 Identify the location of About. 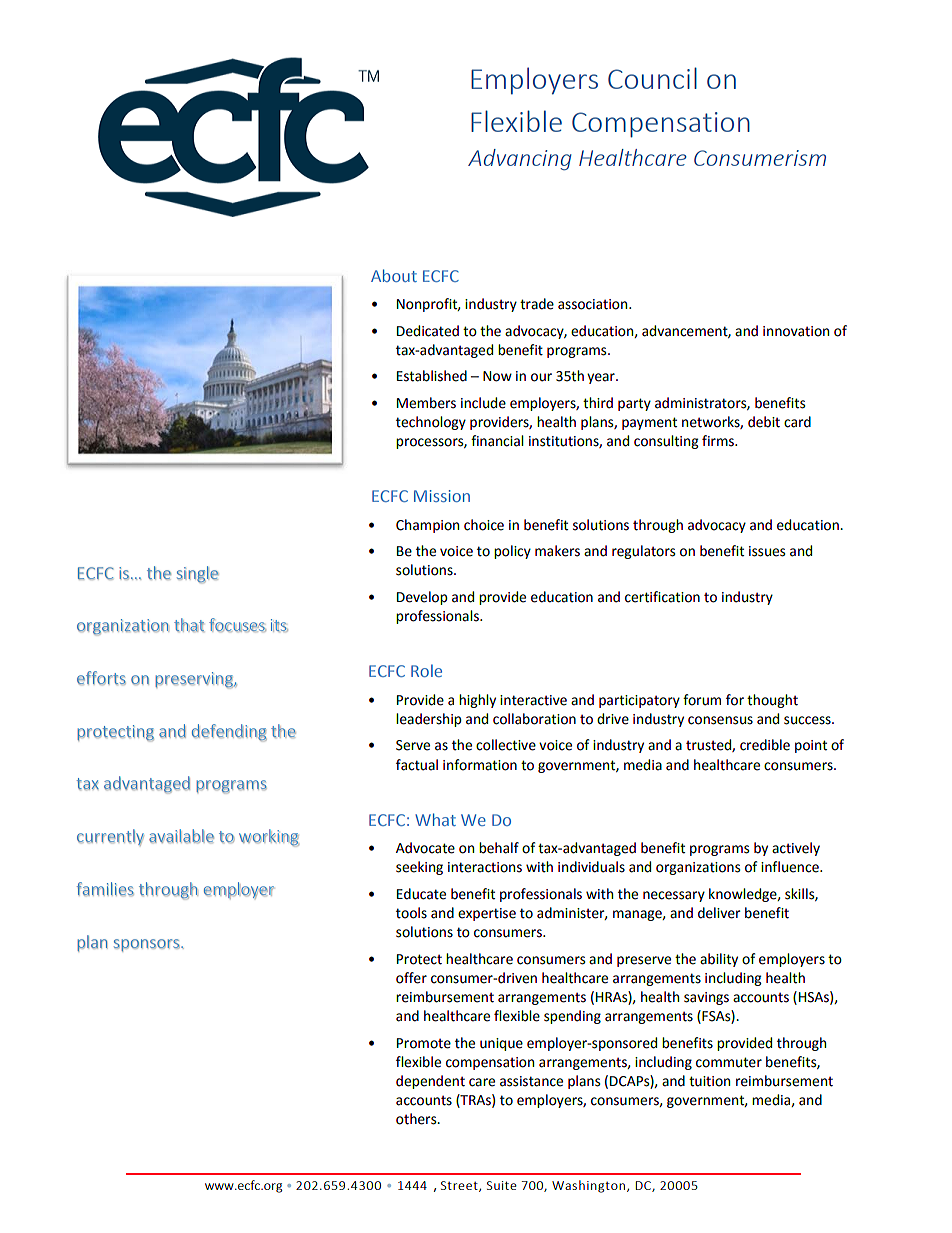
(394, 275).
